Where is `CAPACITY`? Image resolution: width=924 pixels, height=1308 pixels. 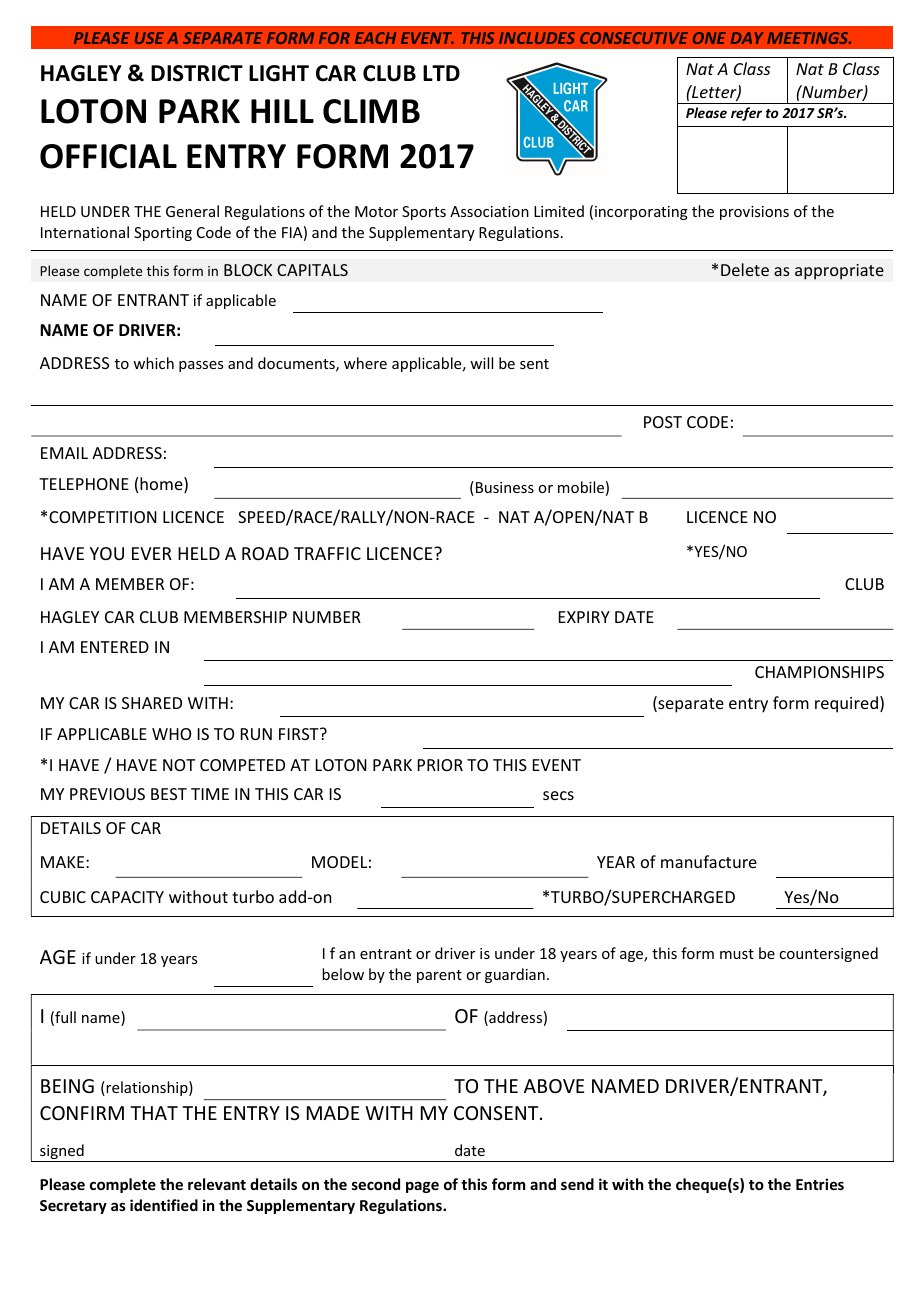 CAPACITY is located at coordinates (127, 897).
